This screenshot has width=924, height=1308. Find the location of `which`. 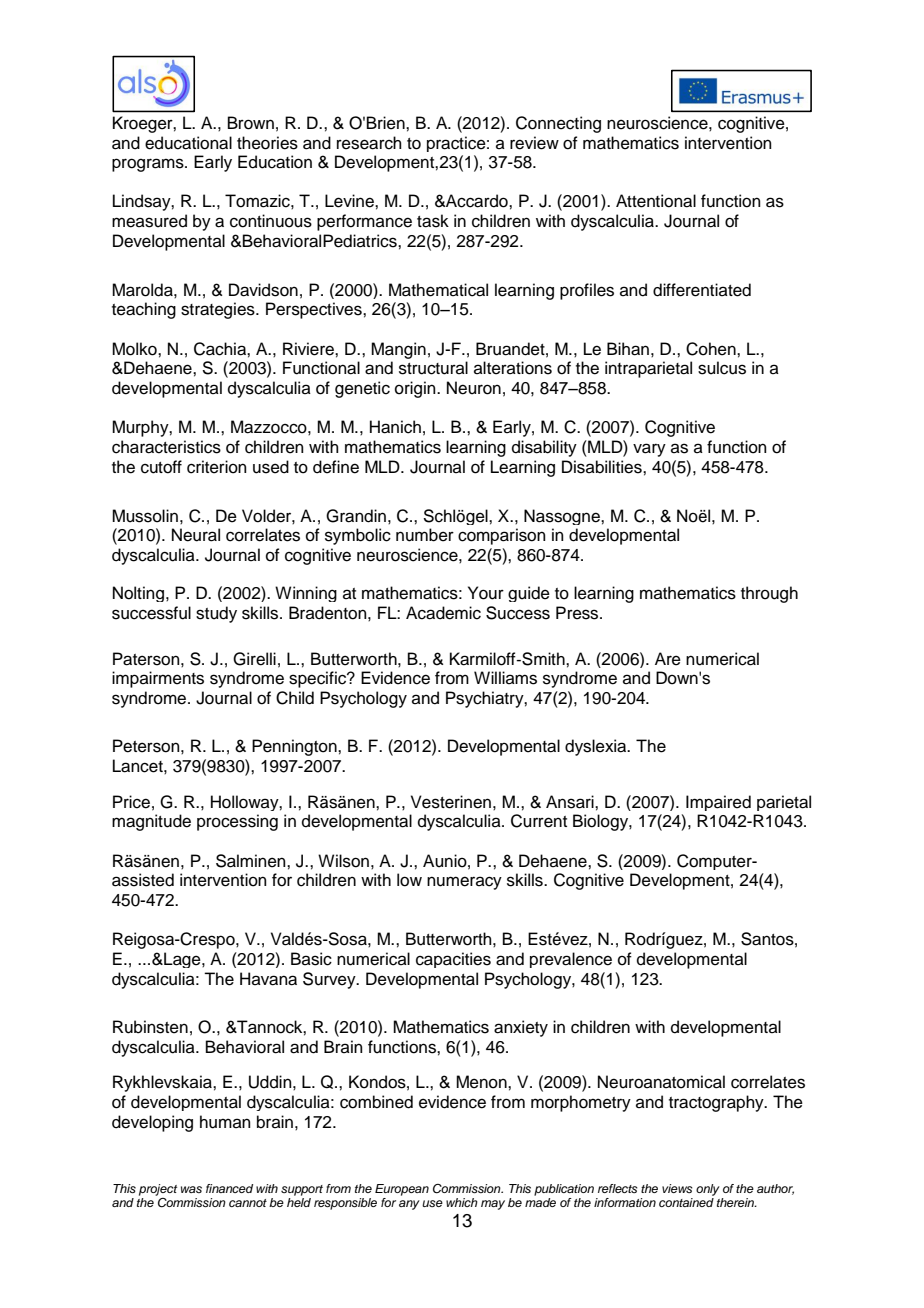

which is located at coordinates (462, 1202).
